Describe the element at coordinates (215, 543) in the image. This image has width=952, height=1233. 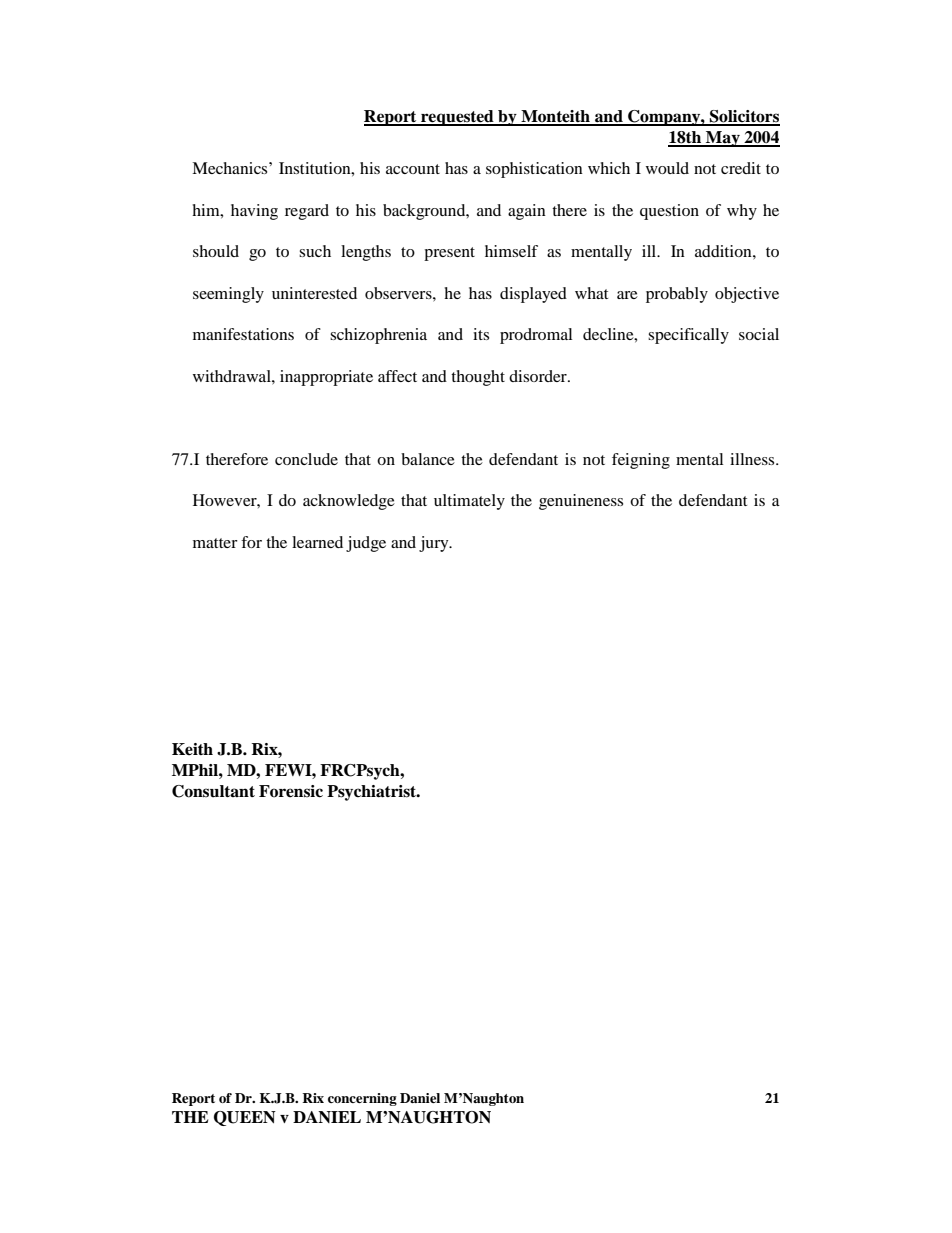
I see `matter` at that location.
